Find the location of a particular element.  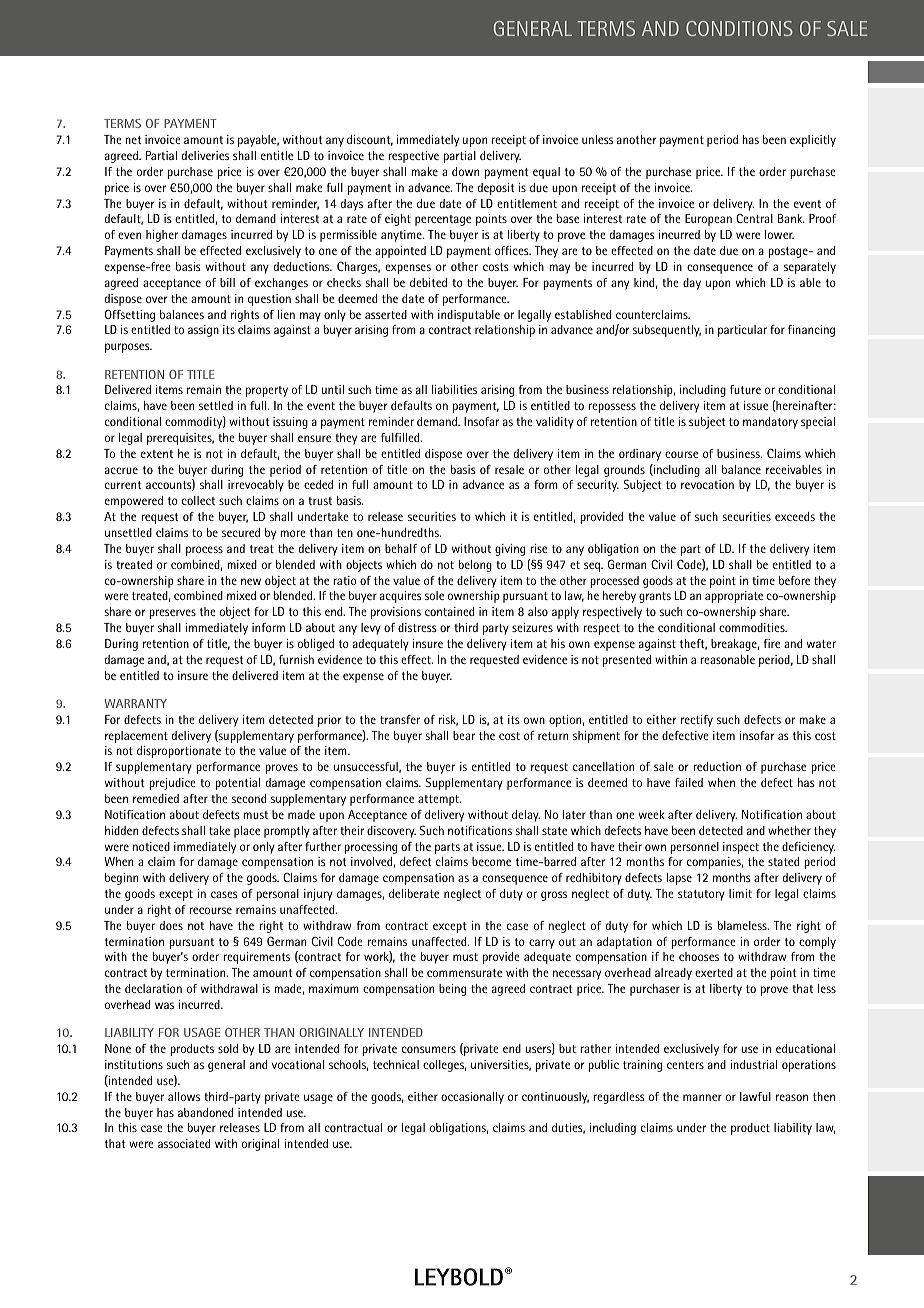

lawful is located at coordinates (755, 1096).
